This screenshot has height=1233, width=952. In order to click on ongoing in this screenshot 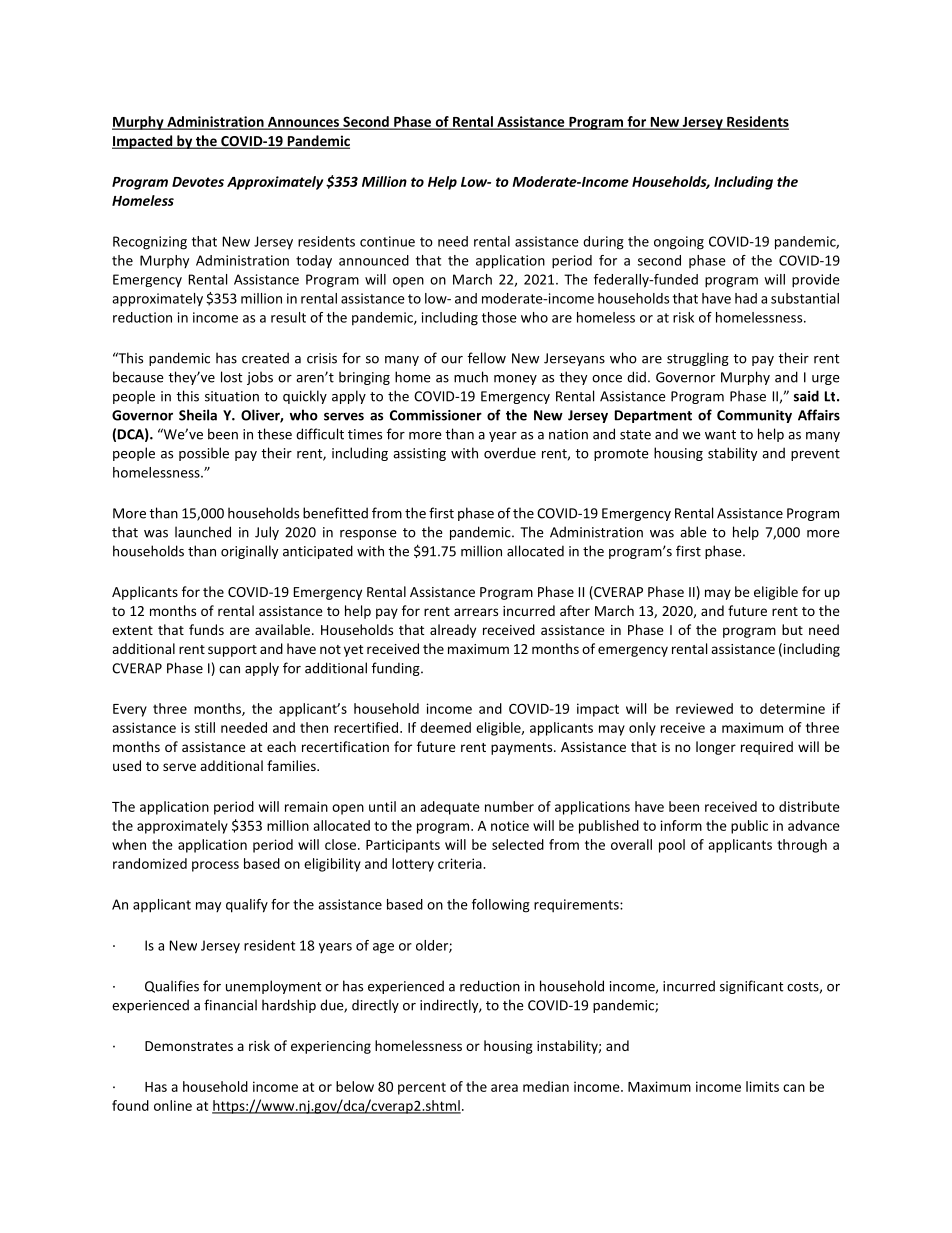, I will do `click(679, 243)`.
